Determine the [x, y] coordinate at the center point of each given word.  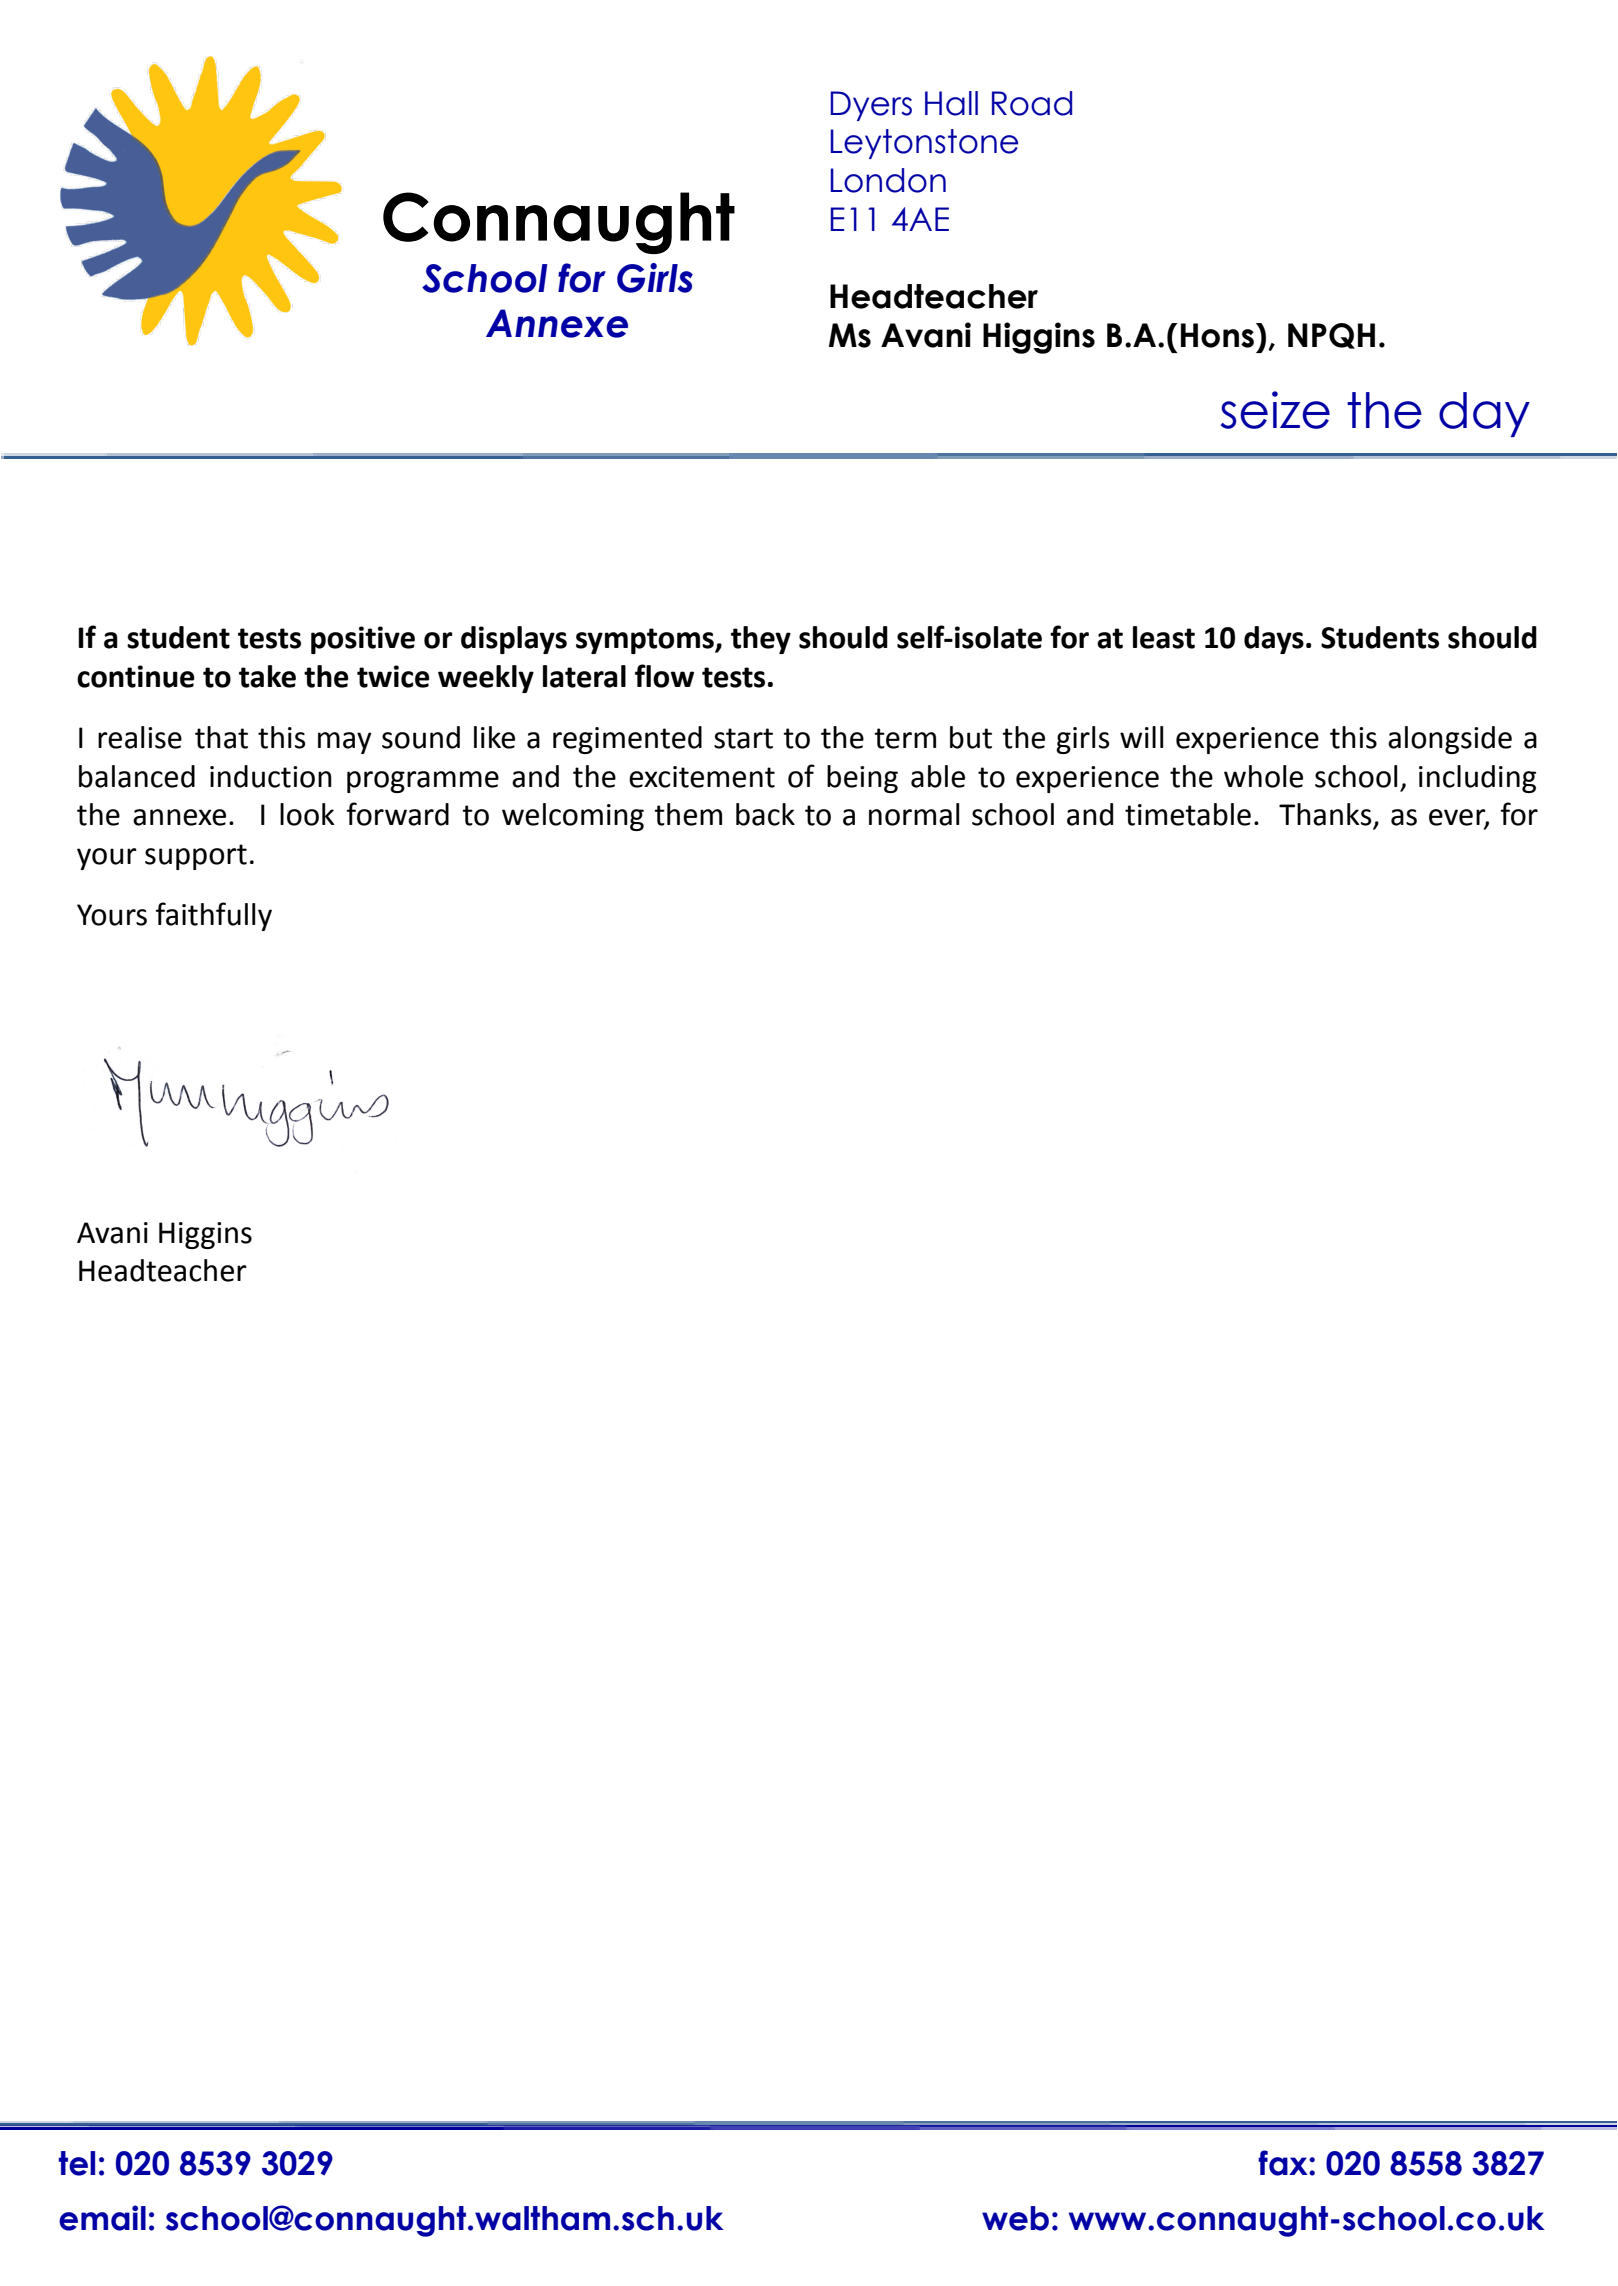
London [888, 180]
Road [1032, 103]
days [1274, 640]
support [196, 857]
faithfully [214, 916]
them [688, 814]
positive [363, 640]
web [1015, 2218]
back [765, 814]
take [267, 676]
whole [1263, 776]
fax [1284, 2163]
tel [76, 2163]
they [761, 640]
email [102, 2218]
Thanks [1326, 815]
